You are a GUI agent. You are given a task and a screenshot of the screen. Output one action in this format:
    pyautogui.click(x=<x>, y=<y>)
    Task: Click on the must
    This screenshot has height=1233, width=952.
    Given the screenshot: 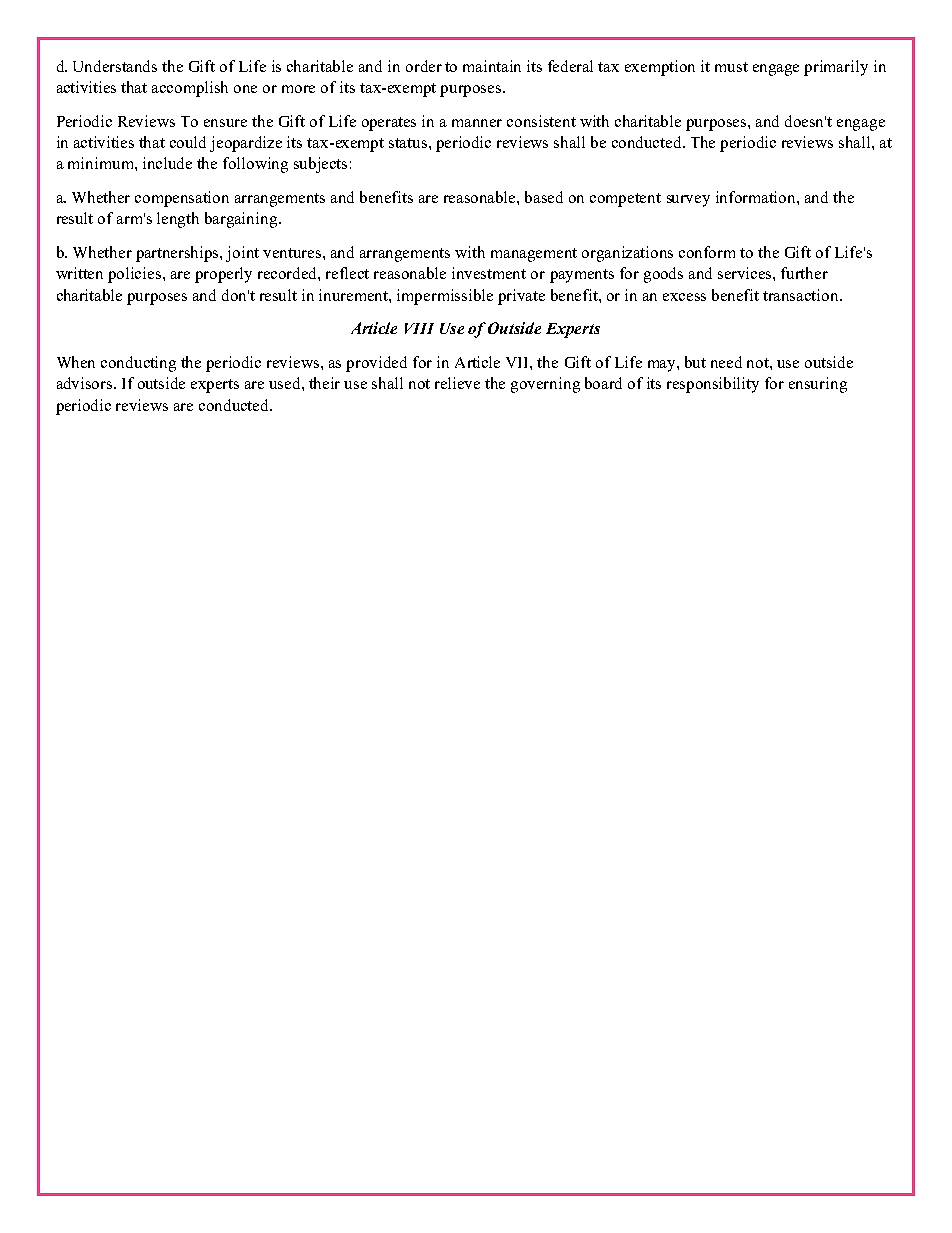 What is the action you would take?
    pyautogui.click(x=731, y=67)
